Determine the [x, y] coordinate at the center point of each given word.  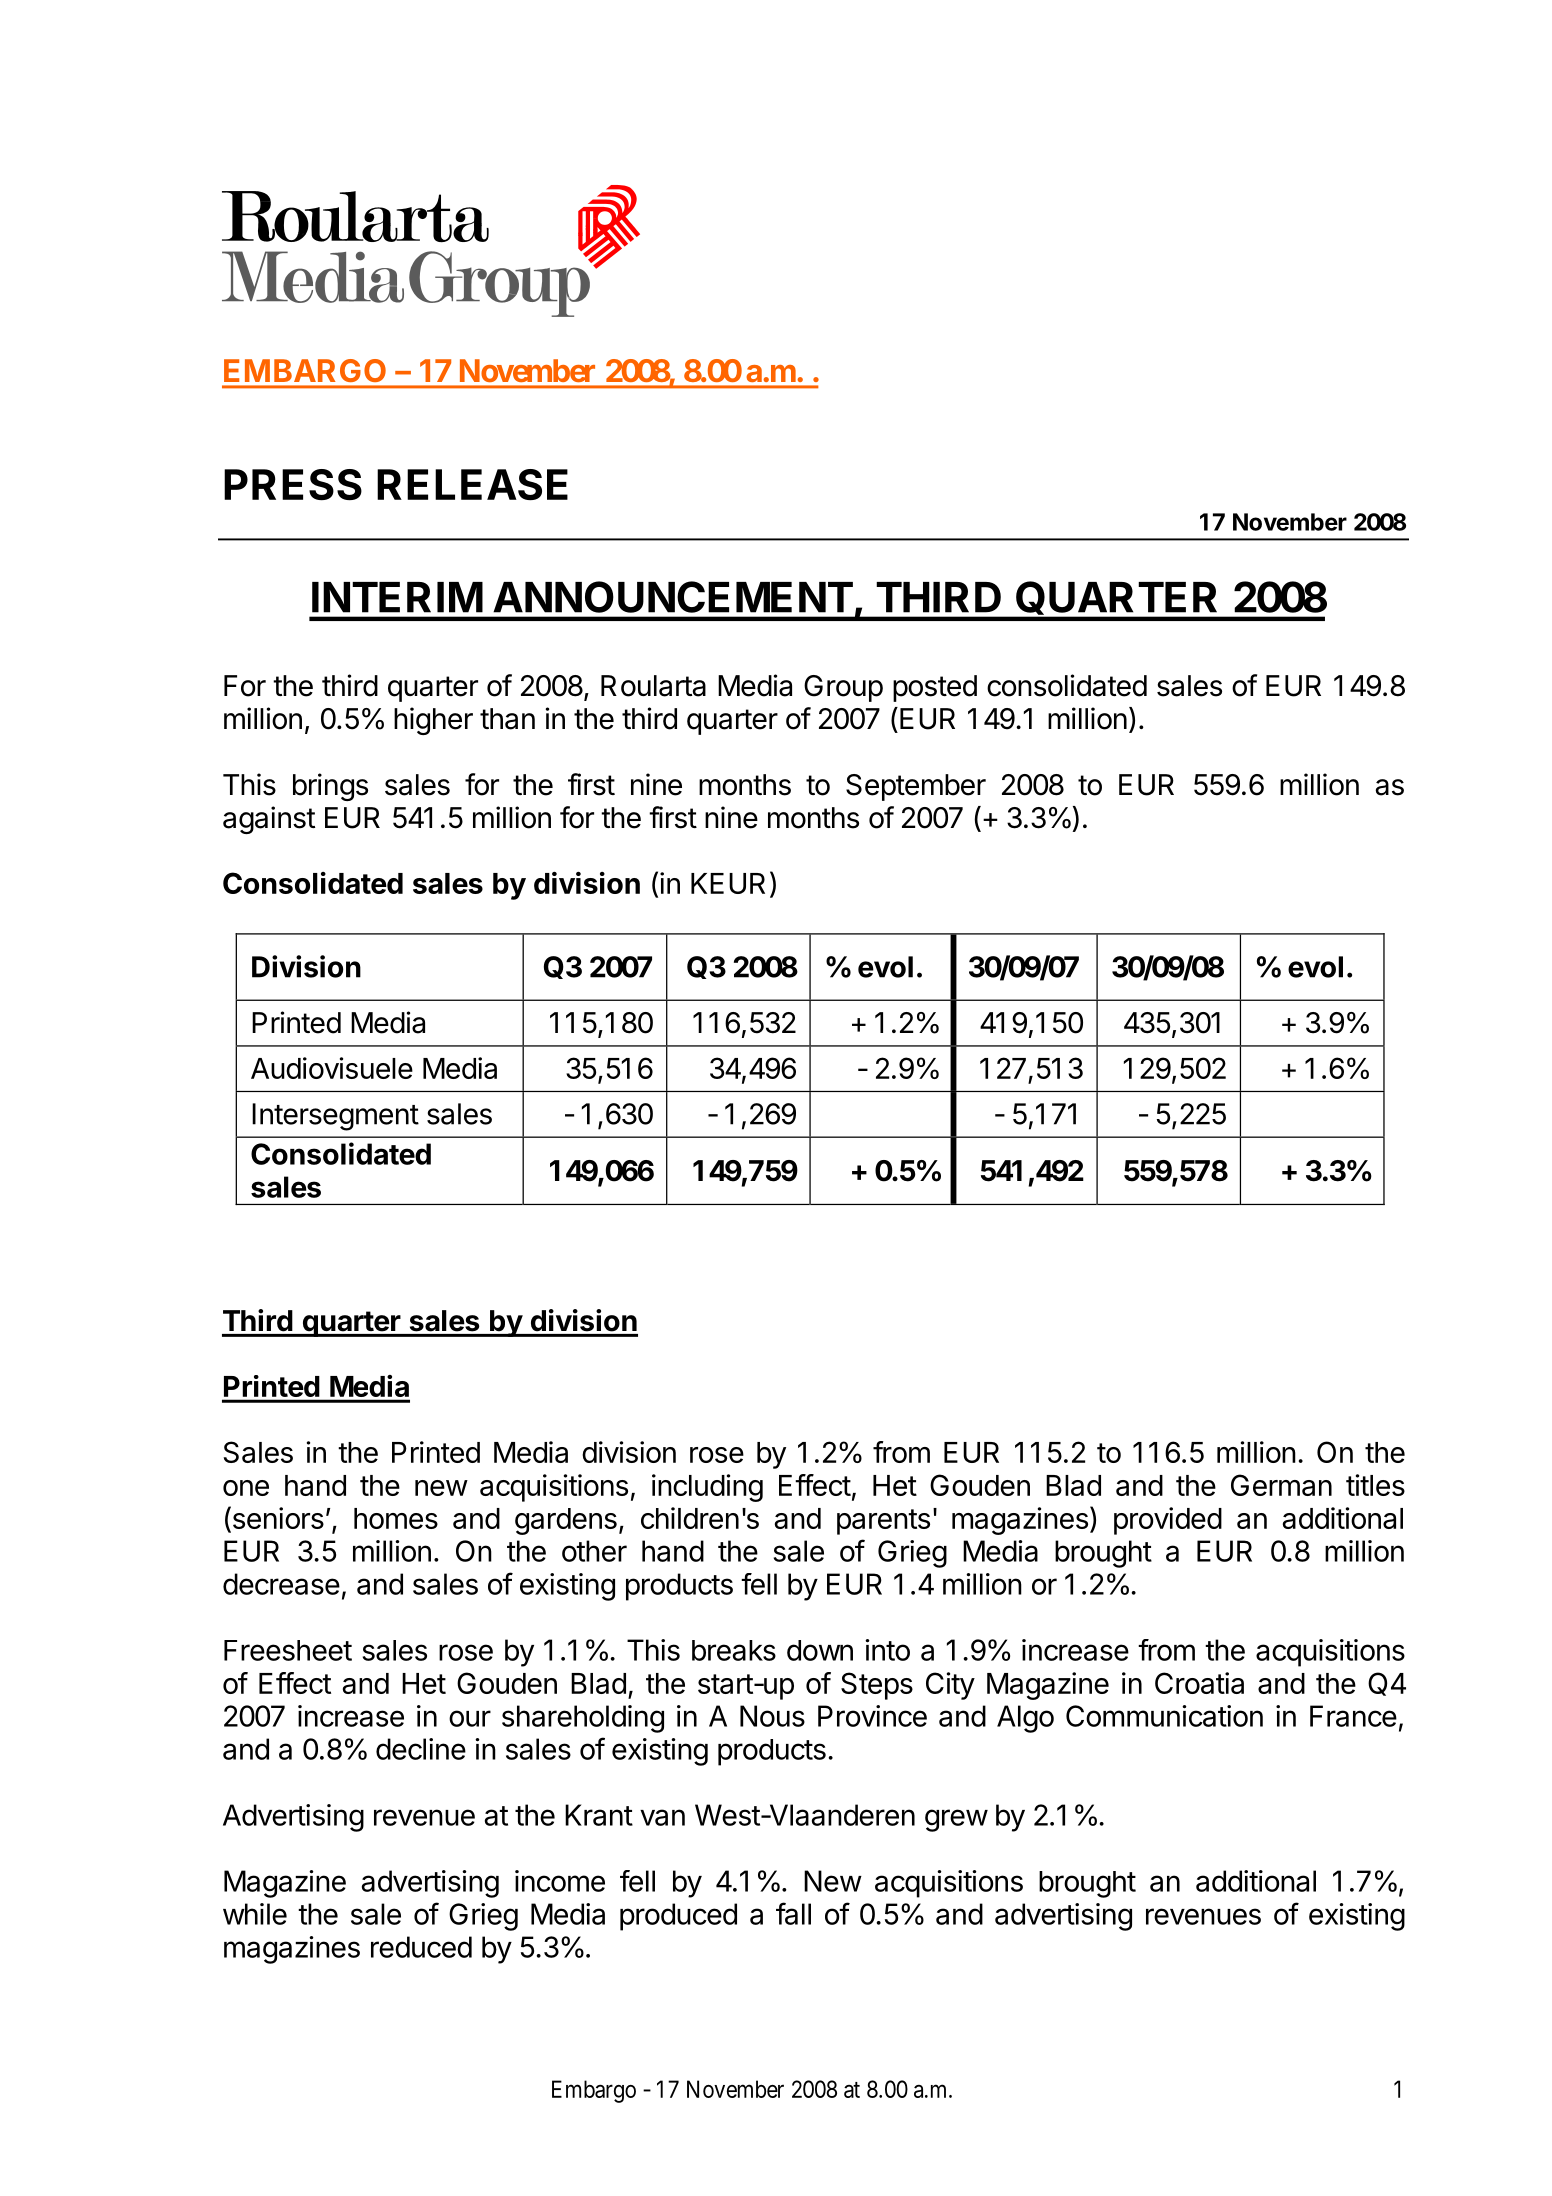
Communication [1164, 1716]
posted [935, 688]
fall [793, 1913]
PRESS [293, 484]
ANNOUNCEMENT [673, 597]
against [269, 820]
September [916, 787]
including [707, 1488]
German [1281, 1485]
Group [843, 688]
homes [396, 1518]
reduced [421, 1947]
